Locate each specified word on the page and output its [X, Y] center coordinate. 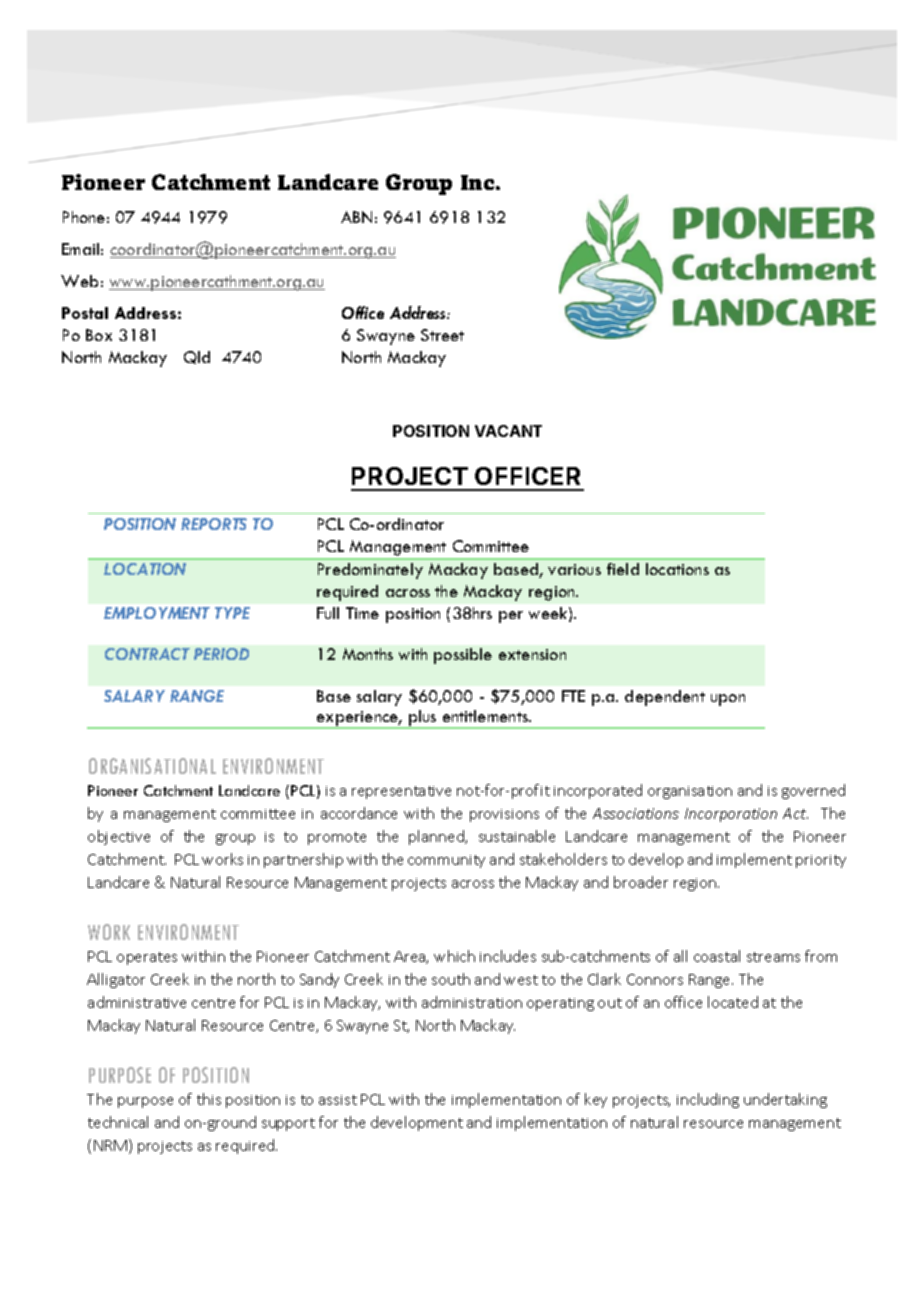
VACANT [508, 431]
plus [423, 719]
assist [338, 1100]
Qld [197, 357]
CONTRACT [147, 654]
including [708, 1100]
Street [442, 335]
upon [728, 700]
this [209, 1099]
